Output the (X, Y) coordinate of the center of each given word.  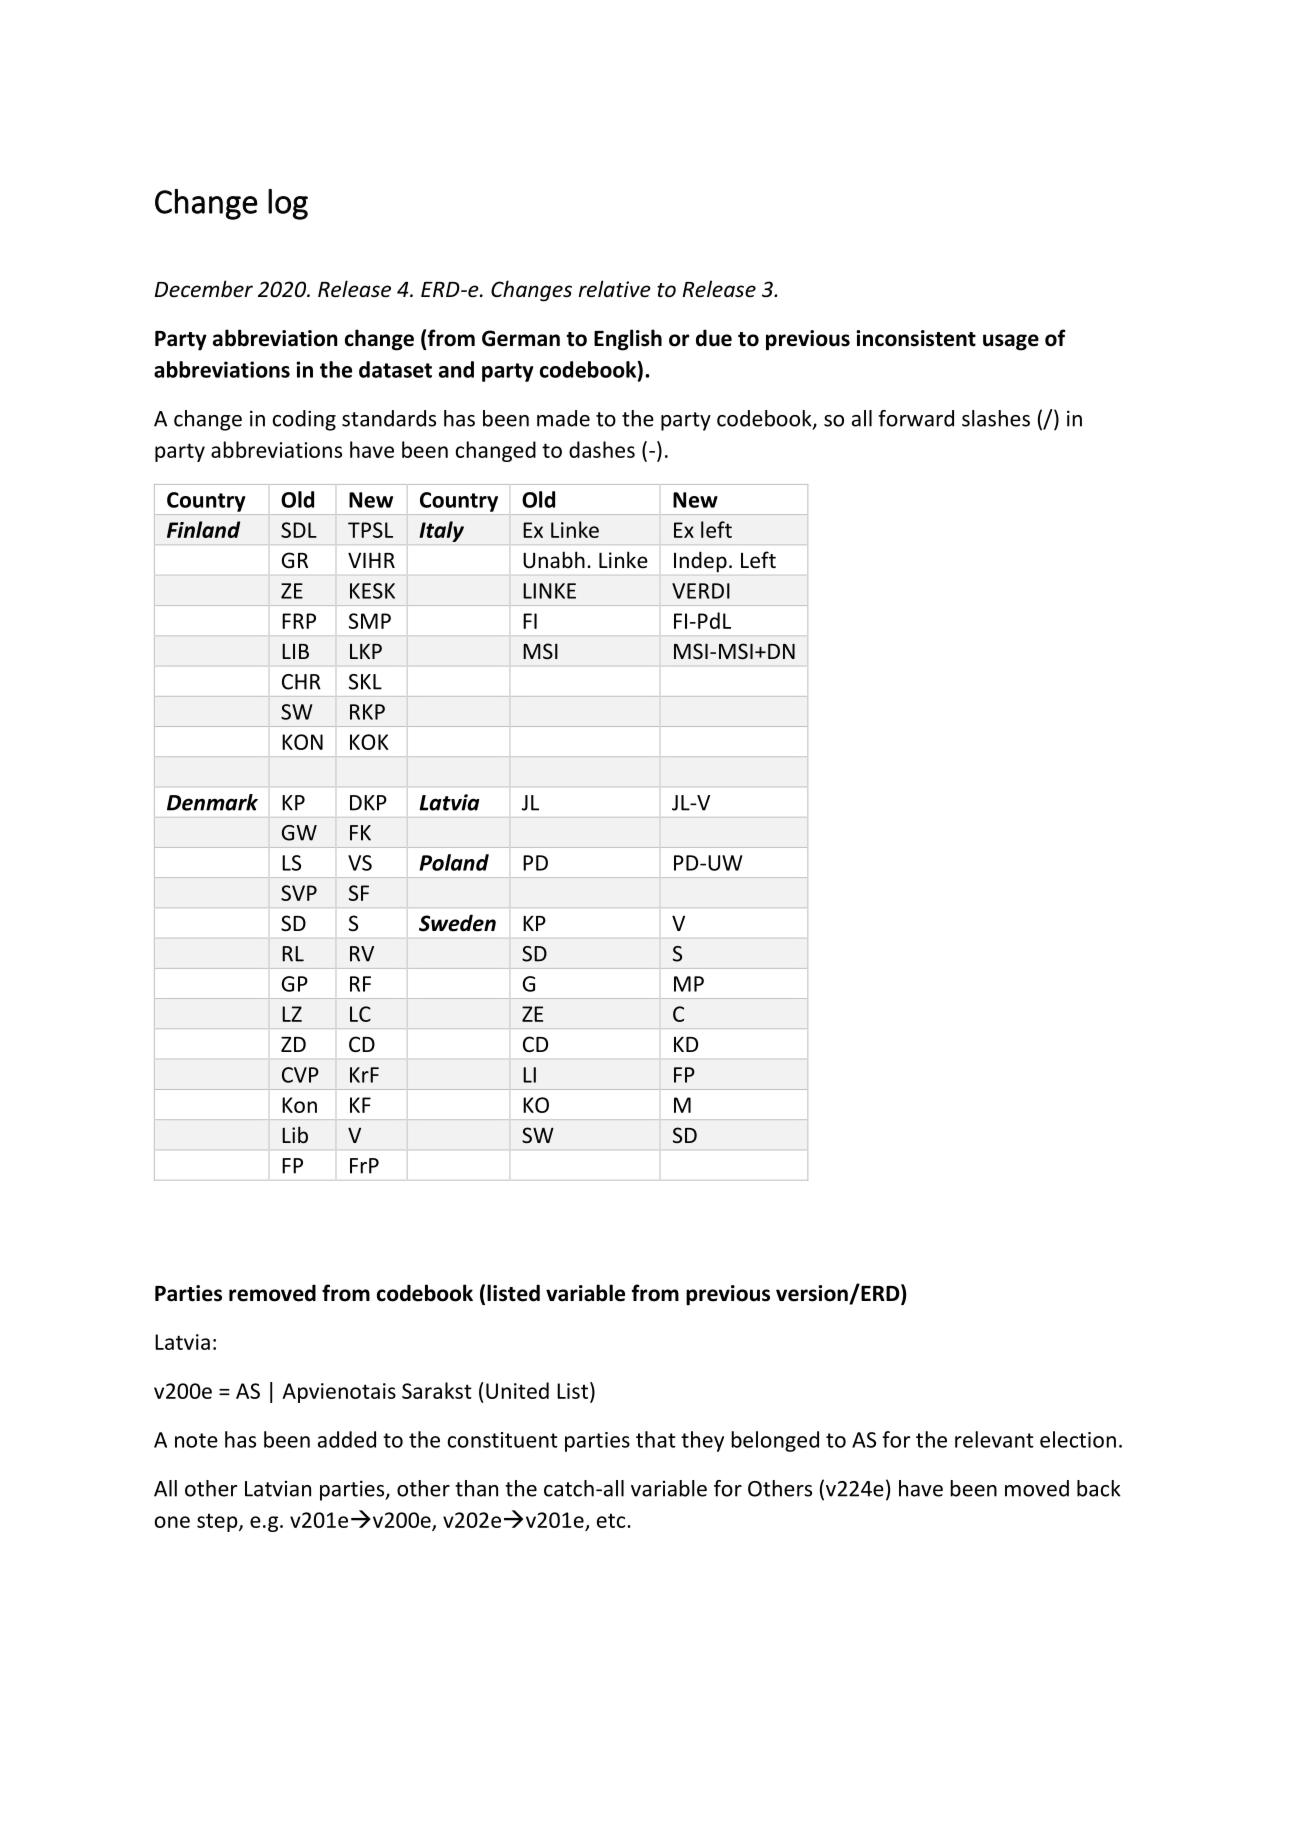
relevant (994, 1439)
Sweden (457, 923)
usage (1011, 342)
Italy (441, 531)
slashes (996, 418)
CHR (301, 682)
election (1078, 1439)
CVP (300, 1075)
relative (615, 289)
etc (612, 1520)
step (218, 1522)
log (288, 204)
